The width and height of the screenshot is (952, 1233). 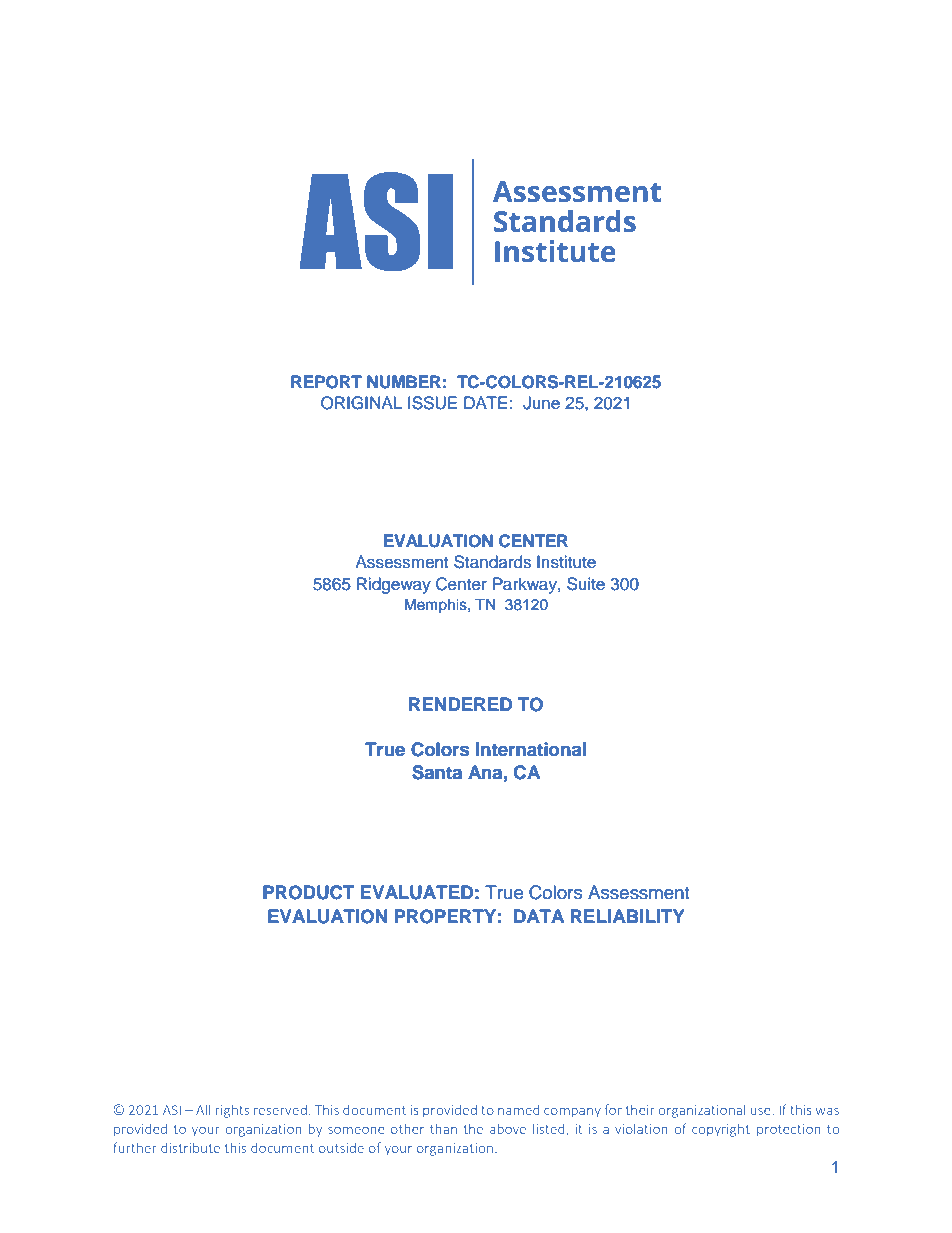 I want to click on use, so click(x=760, y=1111).
